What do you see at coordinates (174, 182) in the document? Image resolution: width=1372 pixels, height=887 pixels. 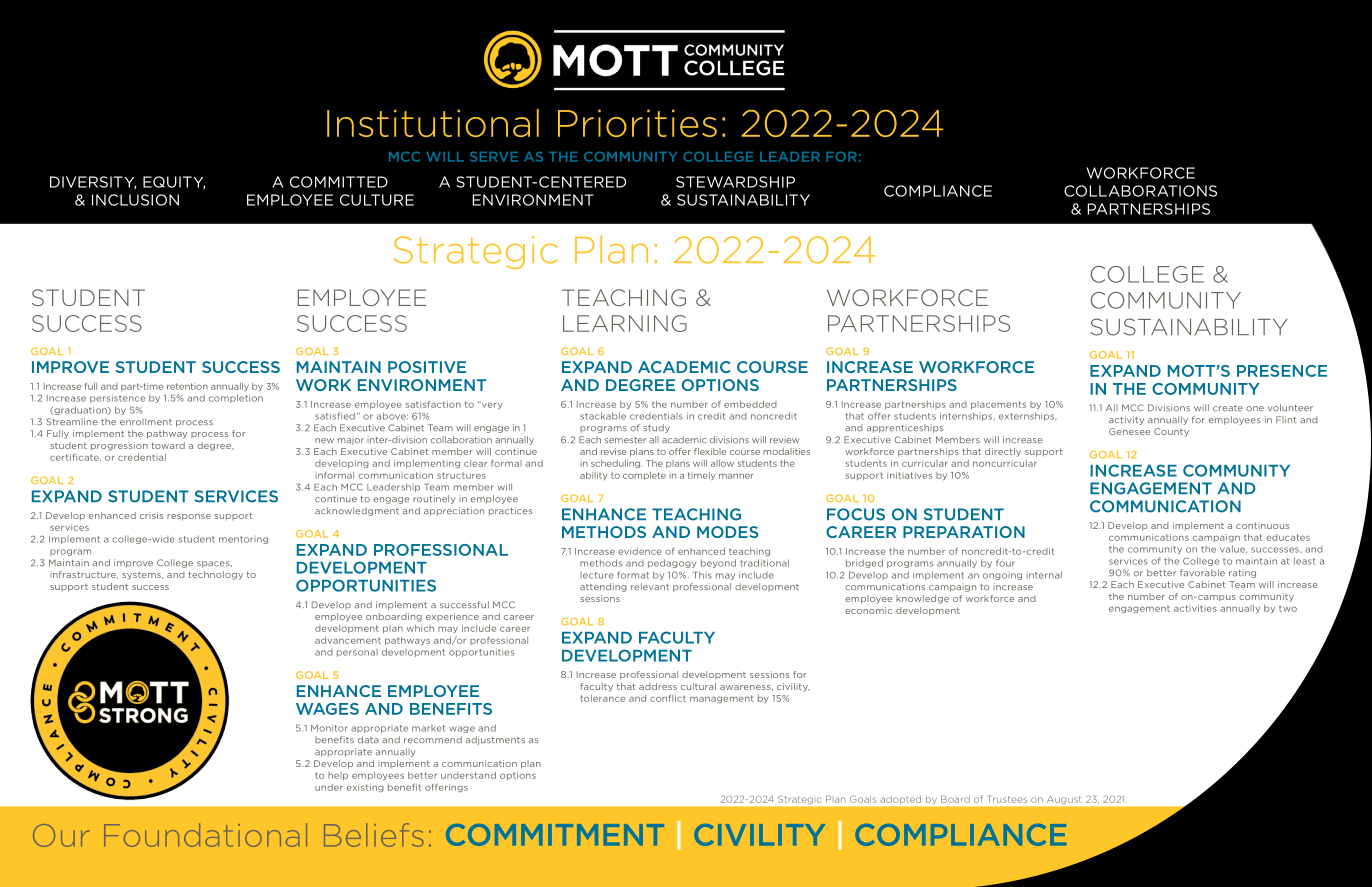 I see `EQUITY` at bounding box center [174, 182].
